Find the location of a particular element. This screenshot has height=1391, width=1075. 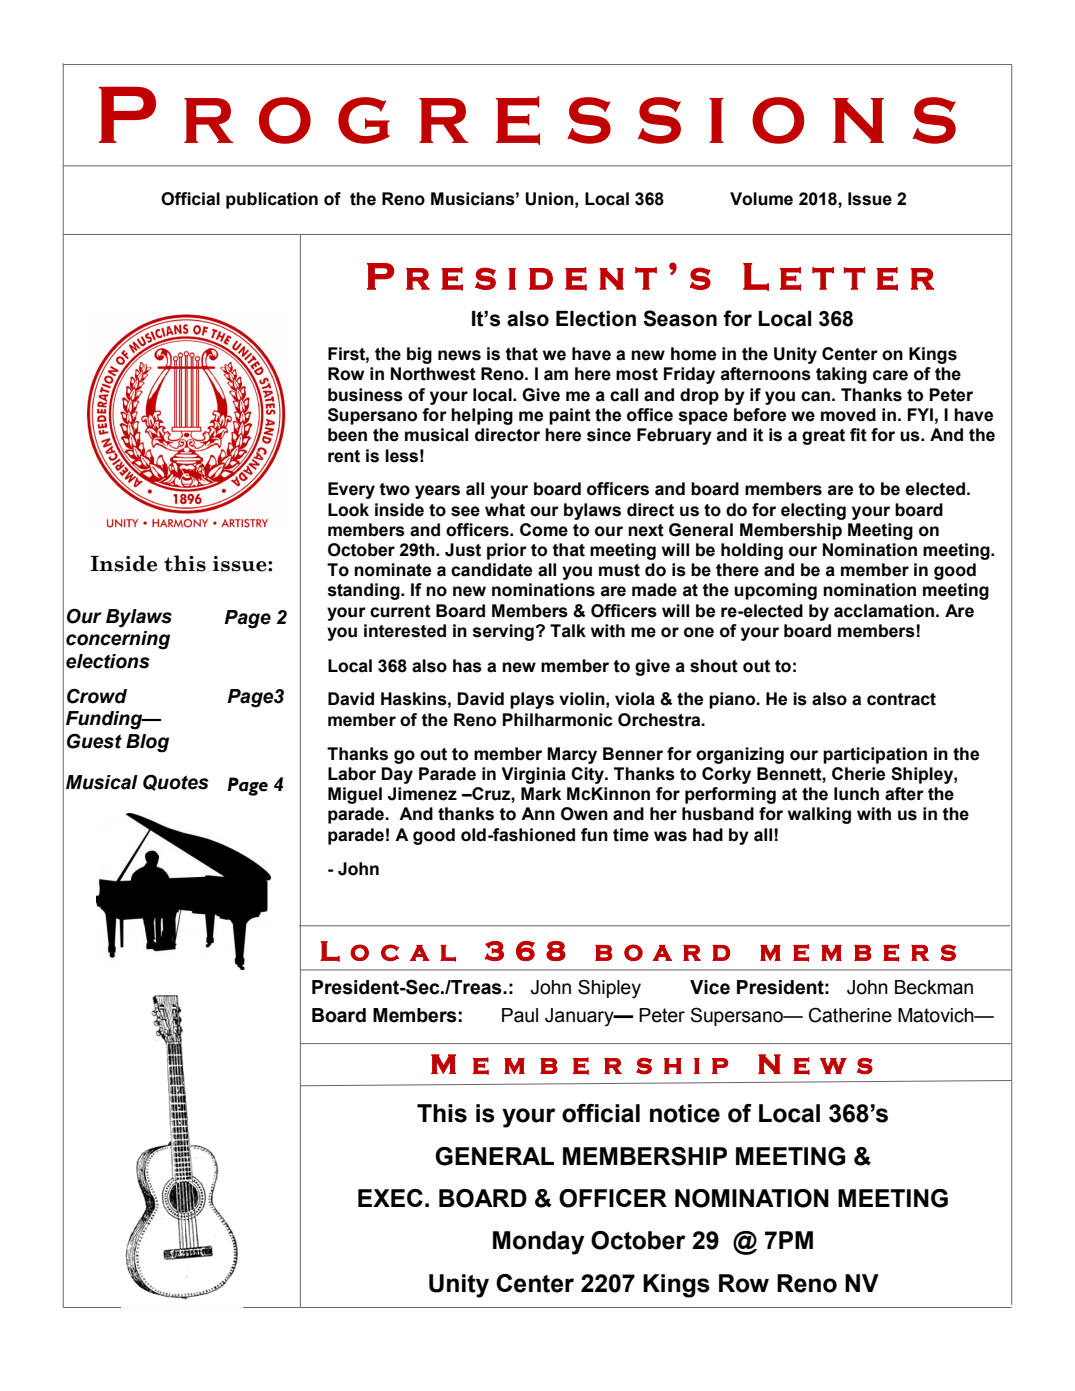

Volume is located at coordinates (761, 199).
